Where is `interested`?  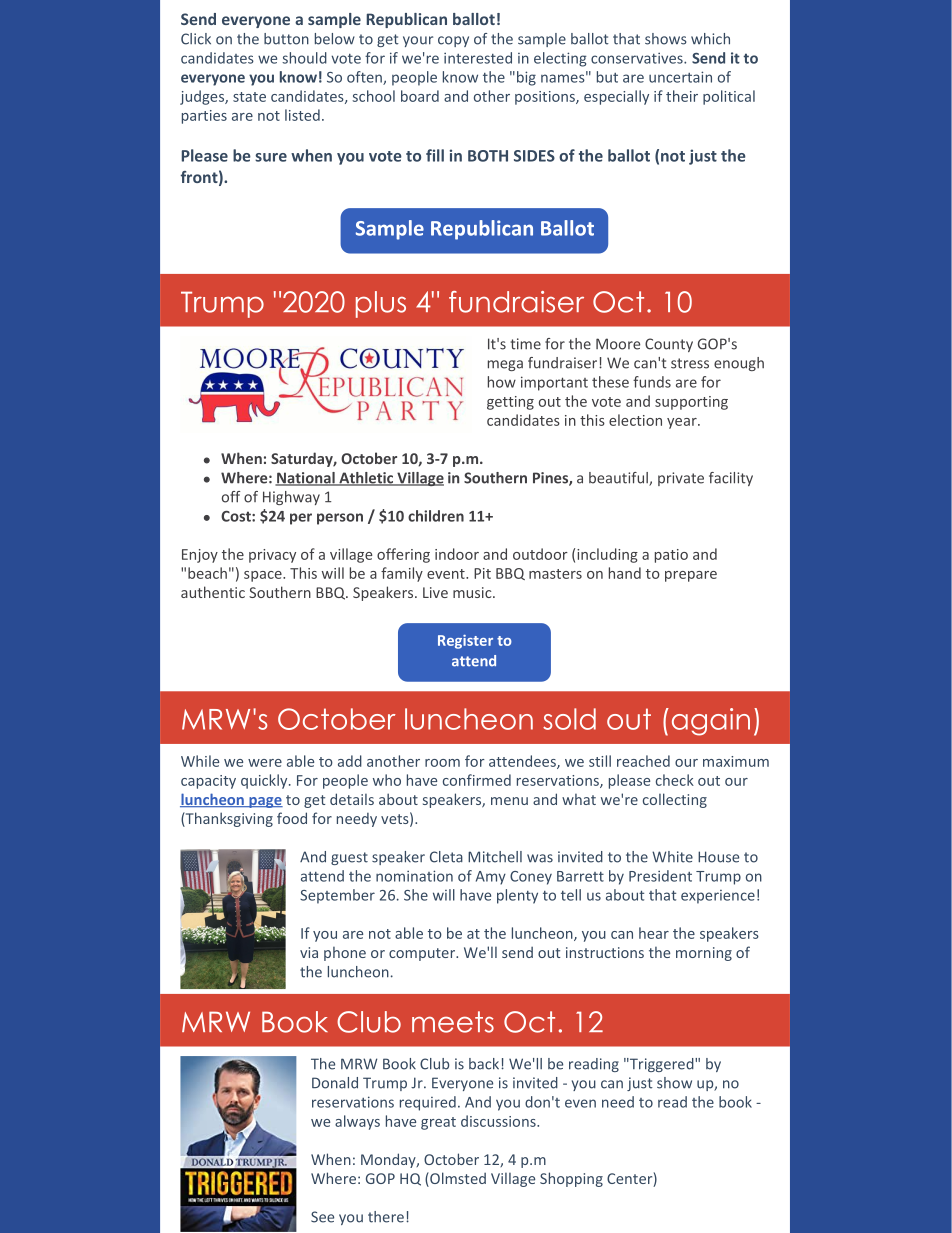
interested is located at coordinates (478, 58).
